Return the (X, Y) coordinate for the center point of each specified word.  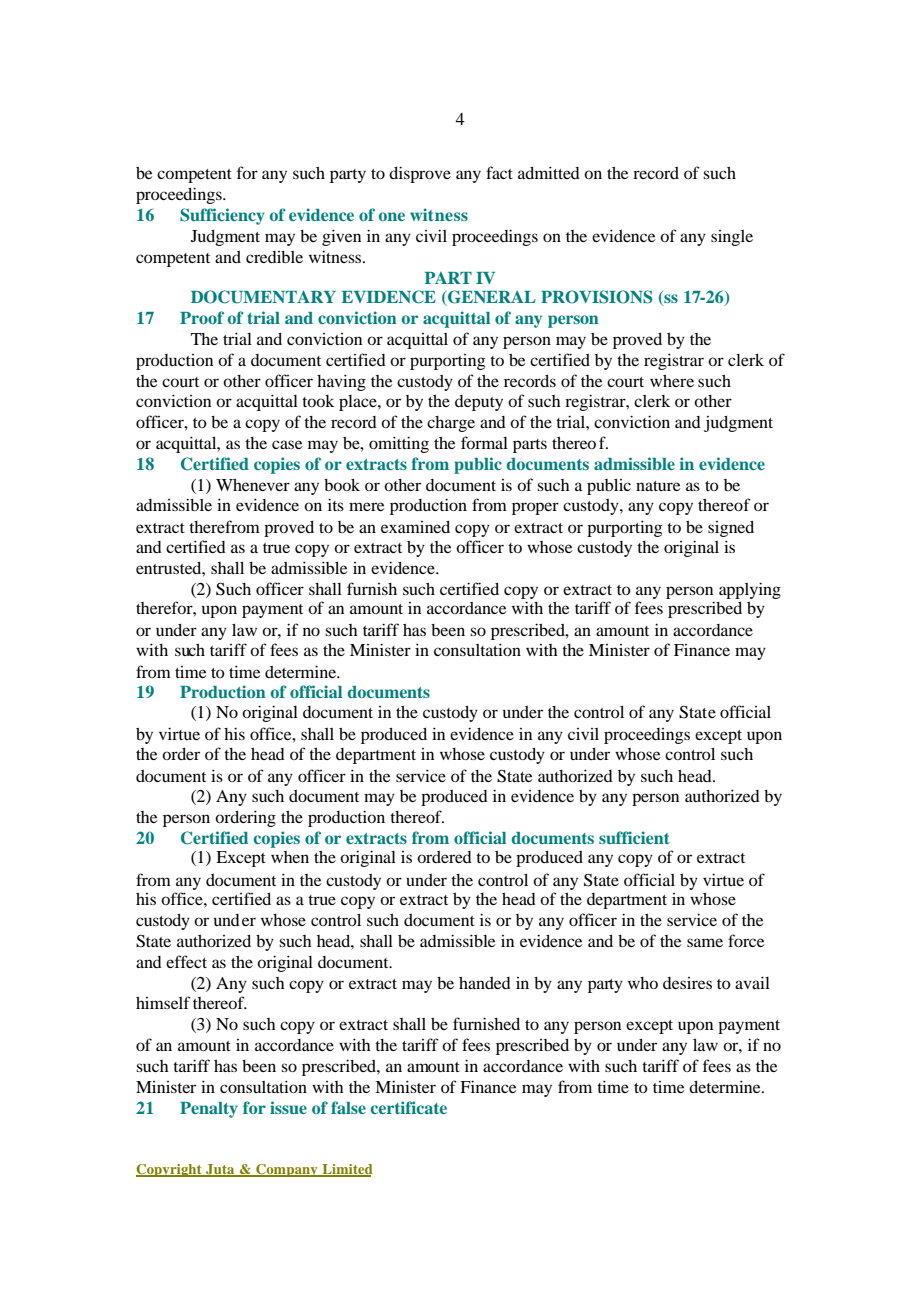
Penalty (209, 1110)
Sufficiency (222, 216)
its (336, 504)
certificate (409, 1107)
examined (415, 527)
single (732, 238)
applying (750, 590)
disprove (420, 174)
